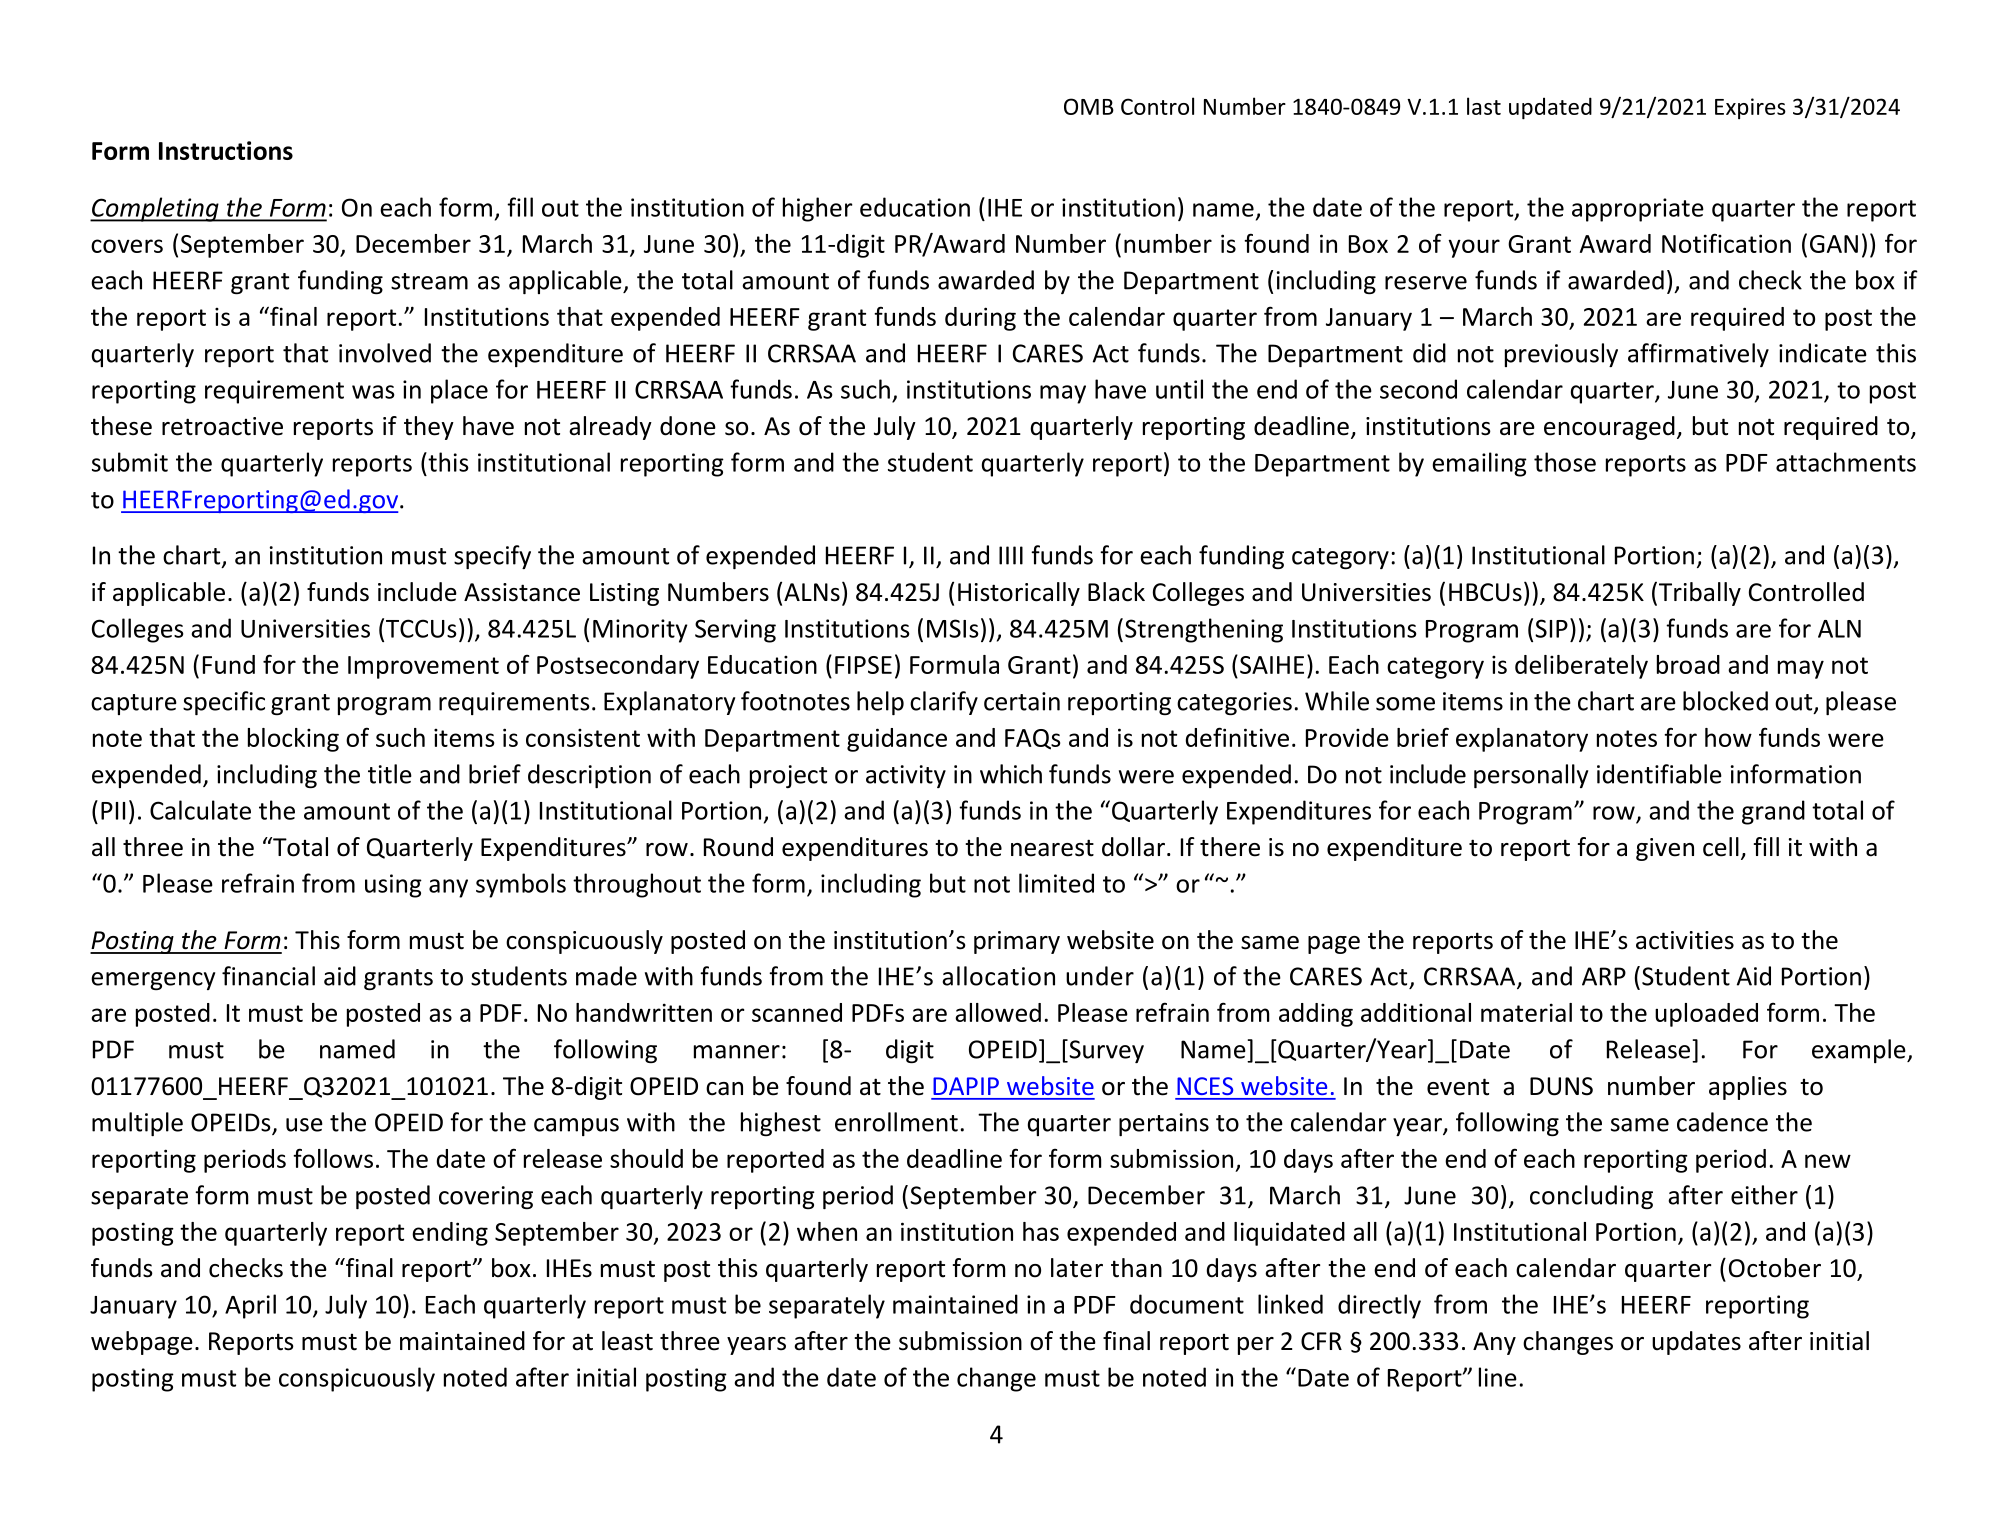  What do you see at coordinates (250, 1306) in the document?
I see `April` at bounding box center [250, 1306].
